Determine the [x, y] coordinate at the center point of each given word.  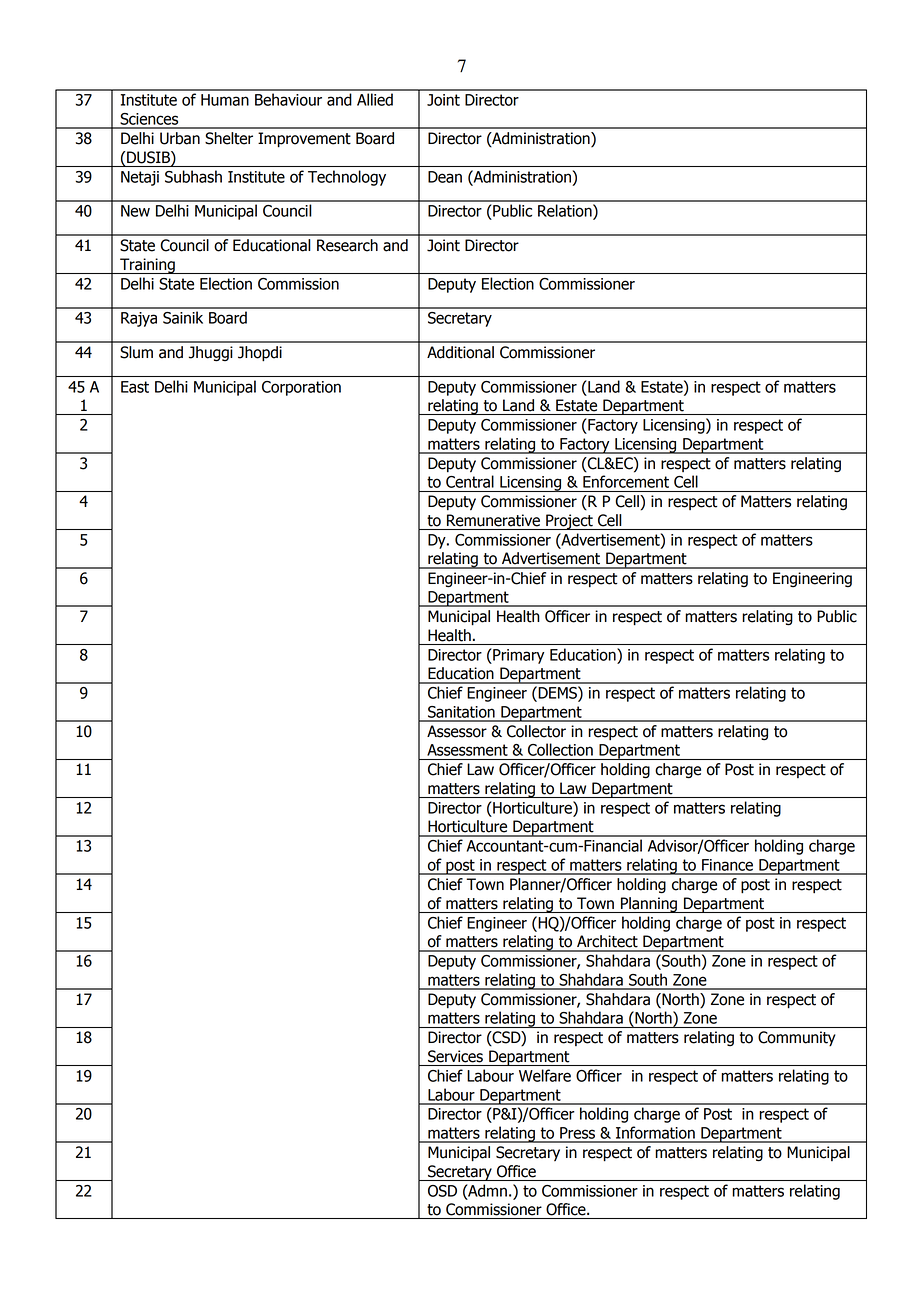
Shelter [229, 138]
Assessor [457, 731]
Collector [536, 731]
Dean [445, 177]
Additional [460, 352]
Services [455, 1056]
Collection [560, 749]
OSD [442, 1191]
